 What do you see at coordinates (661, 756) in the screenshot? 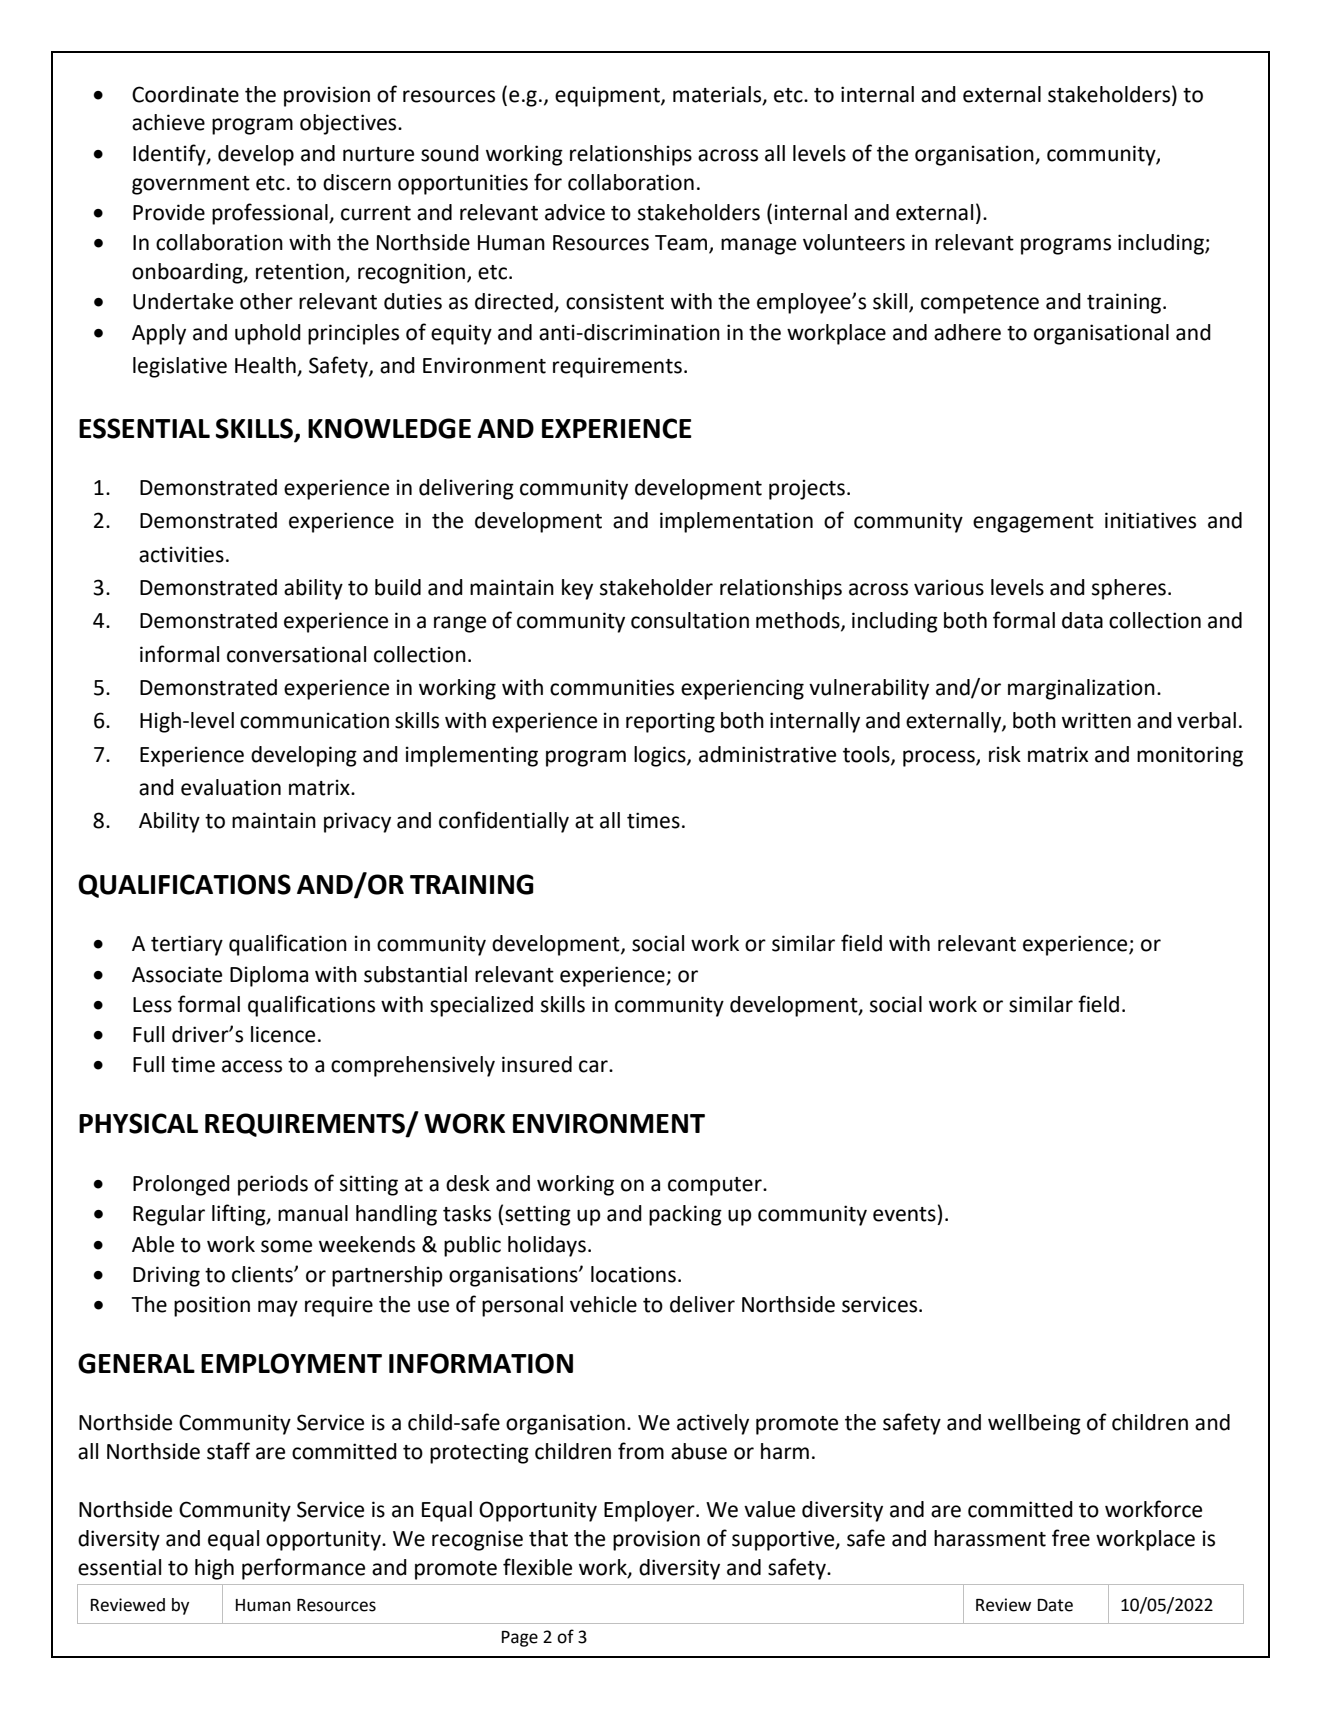
I see `logics` at bounding box center [661, 756].
